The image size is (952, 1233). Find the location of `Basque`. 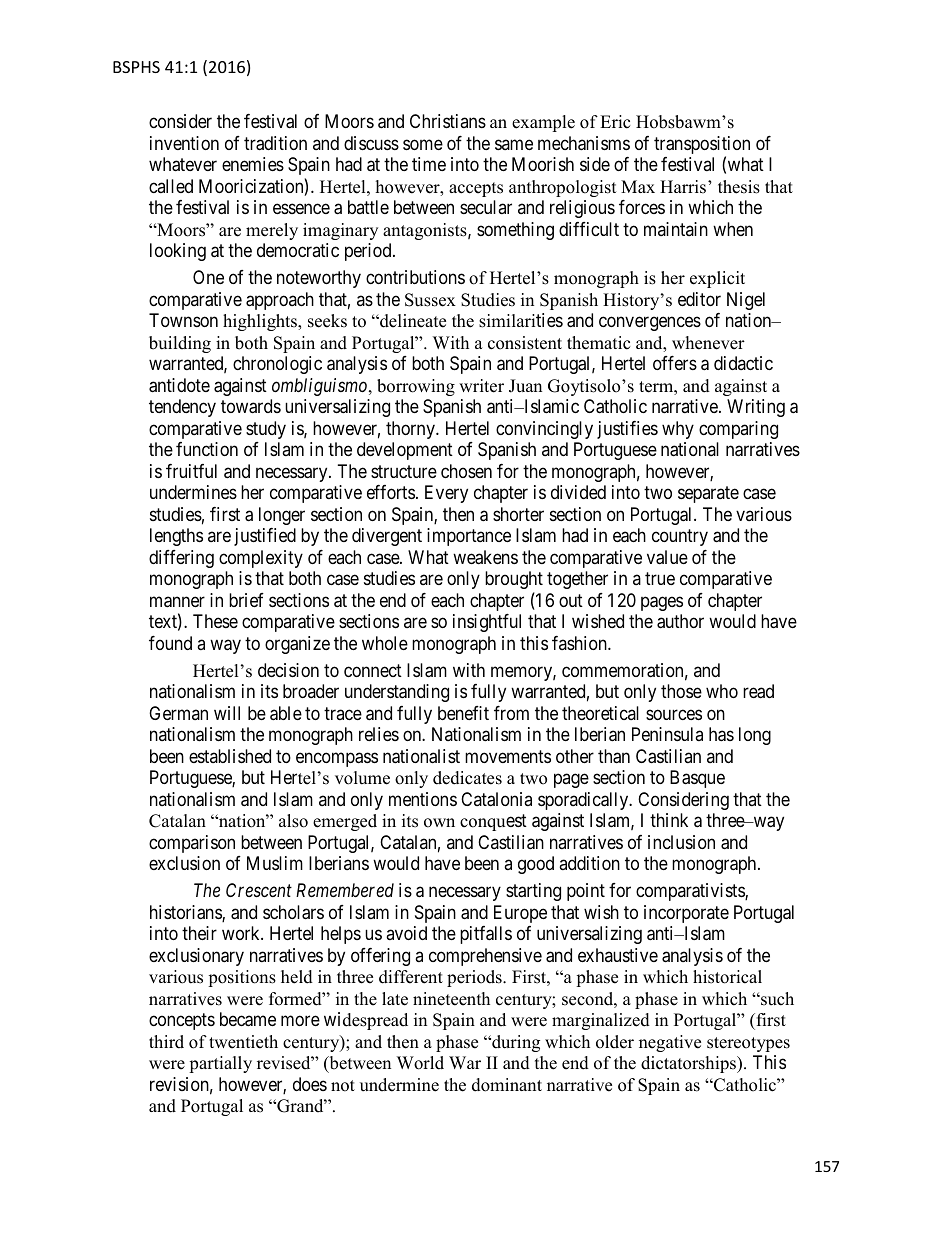

Basque is located at coordinates (697, 779).
